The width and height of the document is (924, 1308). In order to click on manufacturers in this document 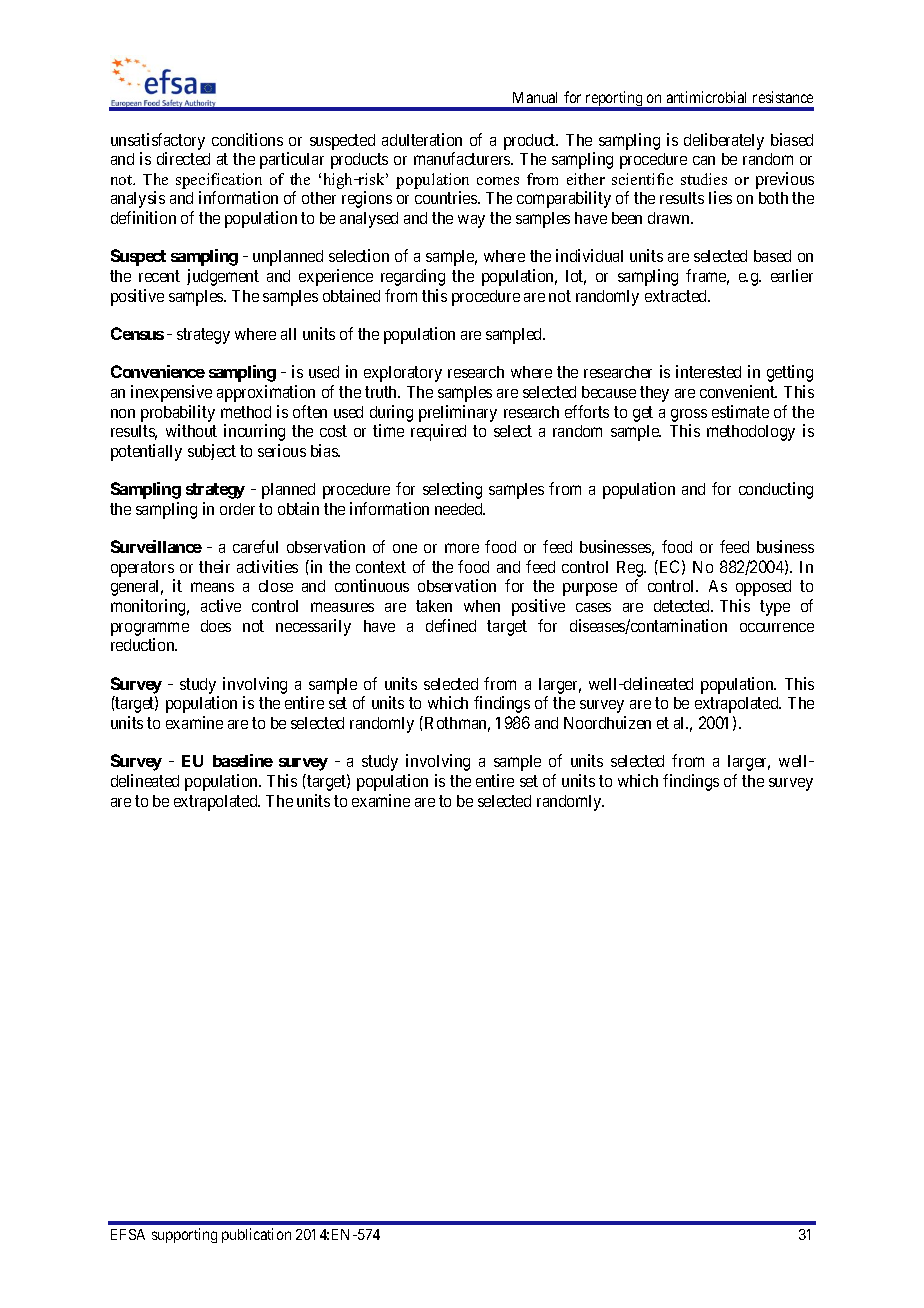, I will do `click(463, 158)`.
